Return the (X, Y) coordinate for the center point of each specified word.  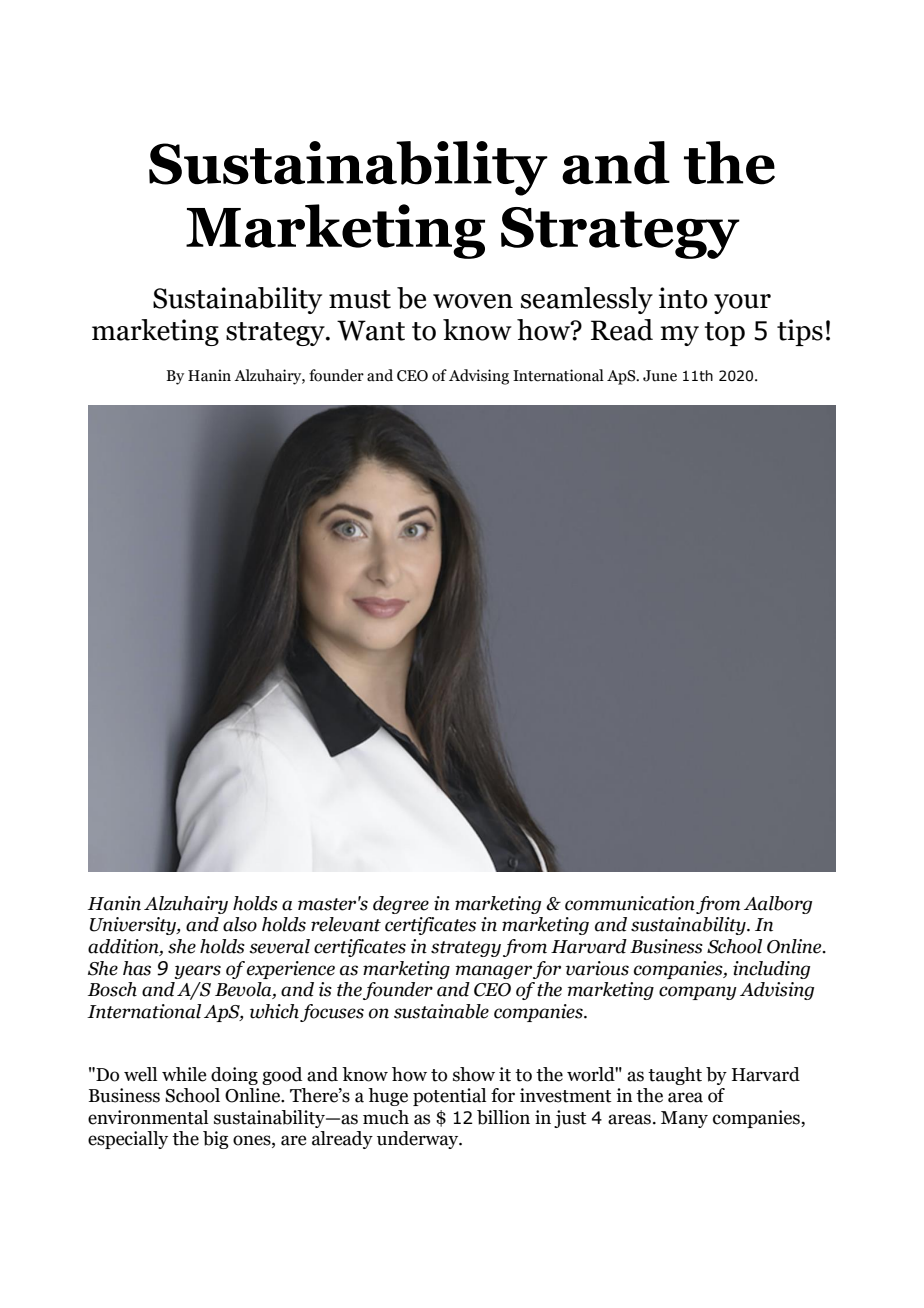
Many (684, 1119)
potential (449, 1097)
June (660, 376)
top (724, 334)
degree (401, 905)
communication (630, 903)
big (216, 1140)
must (360, 299)
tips (800, 332)
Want (371, 330)
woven (473, 301)
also (240, 924)
